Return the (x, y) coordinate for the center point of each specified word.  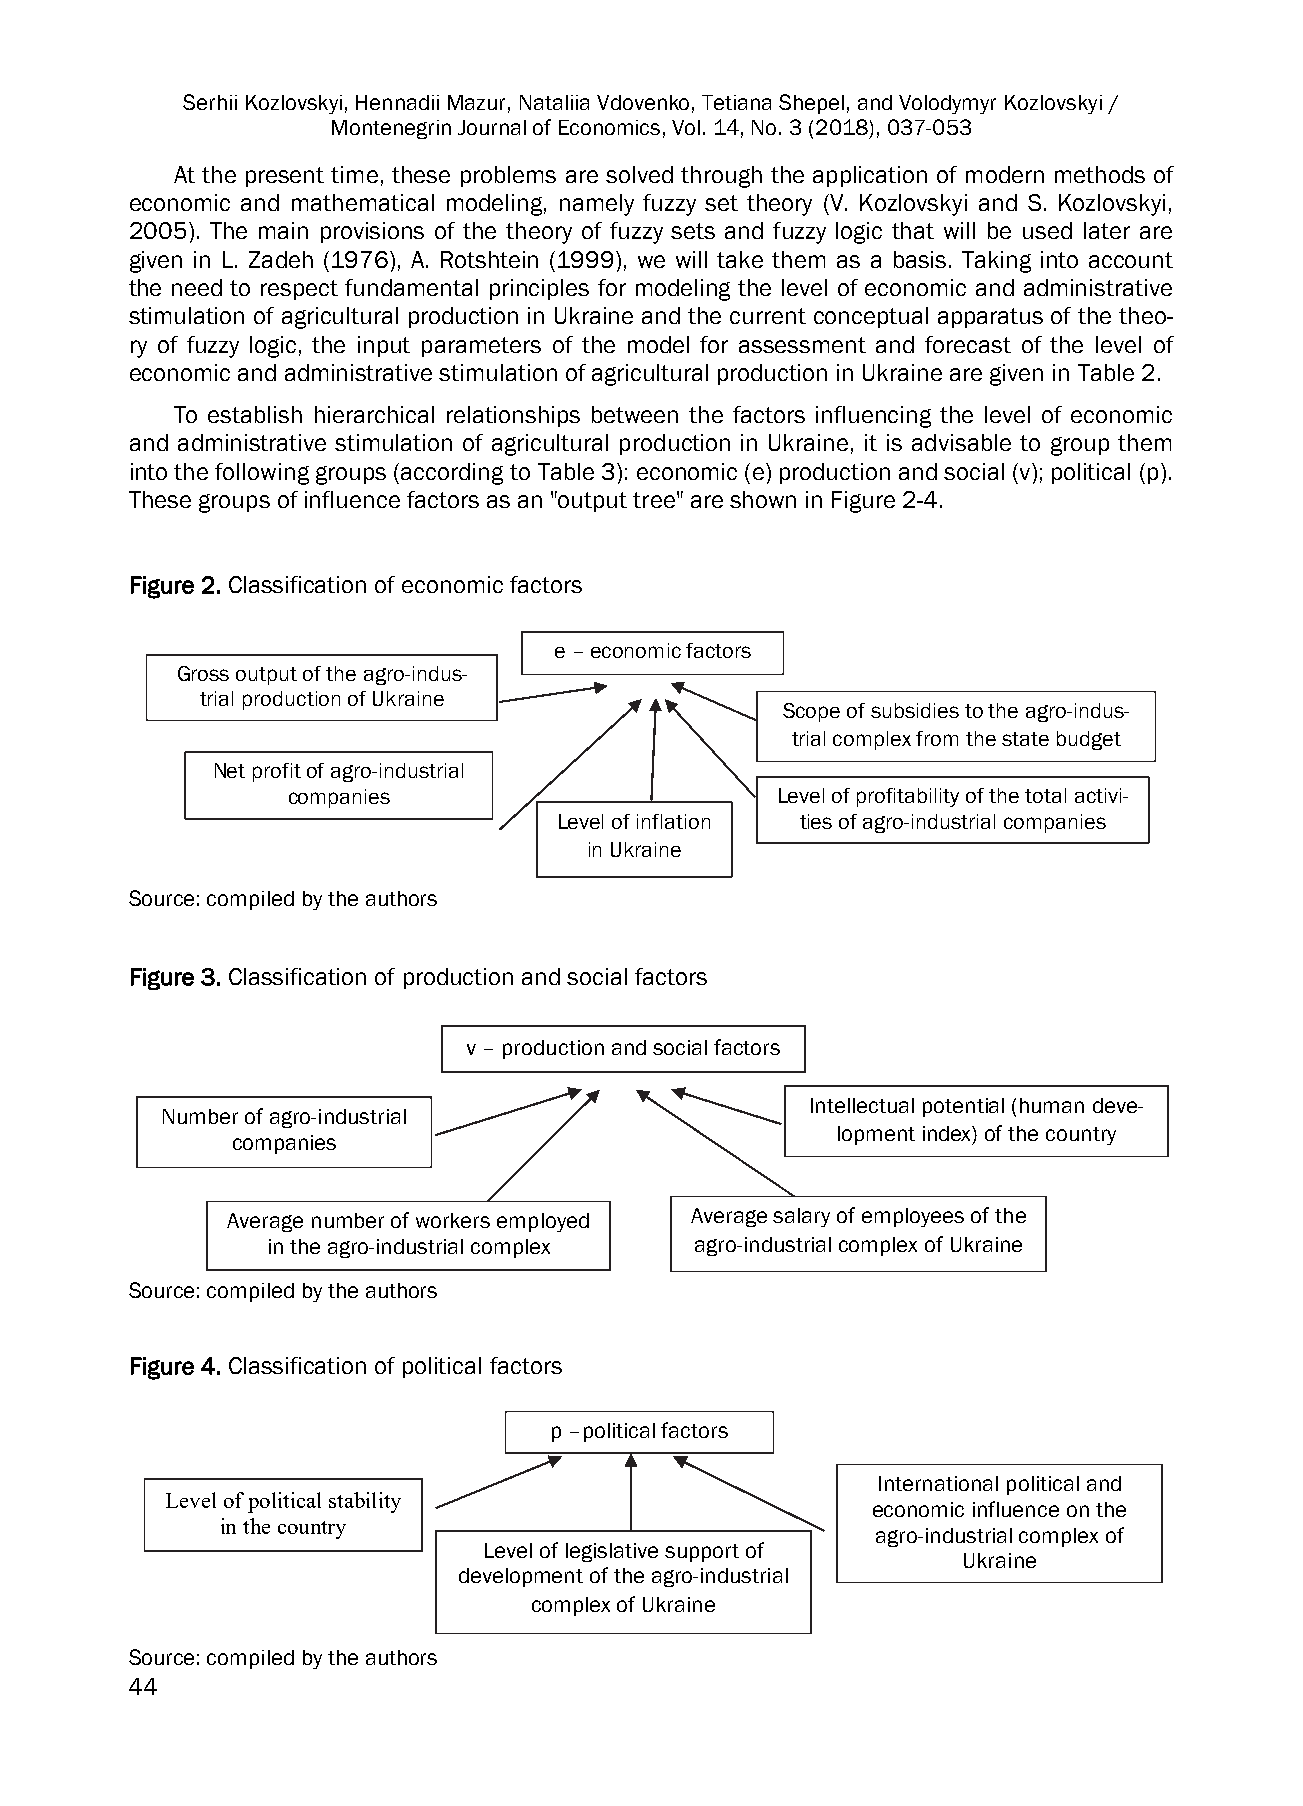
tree (654, 500)
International (938, 1483)
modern (1005, 174)
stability (365, 1502)
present (285, 177)
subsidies (915, 710)
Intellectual (862, 1105)
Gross (203, 673)
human (1052, 1105)
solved (639, 174)
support (702, 1553)
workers (453, 1220)
